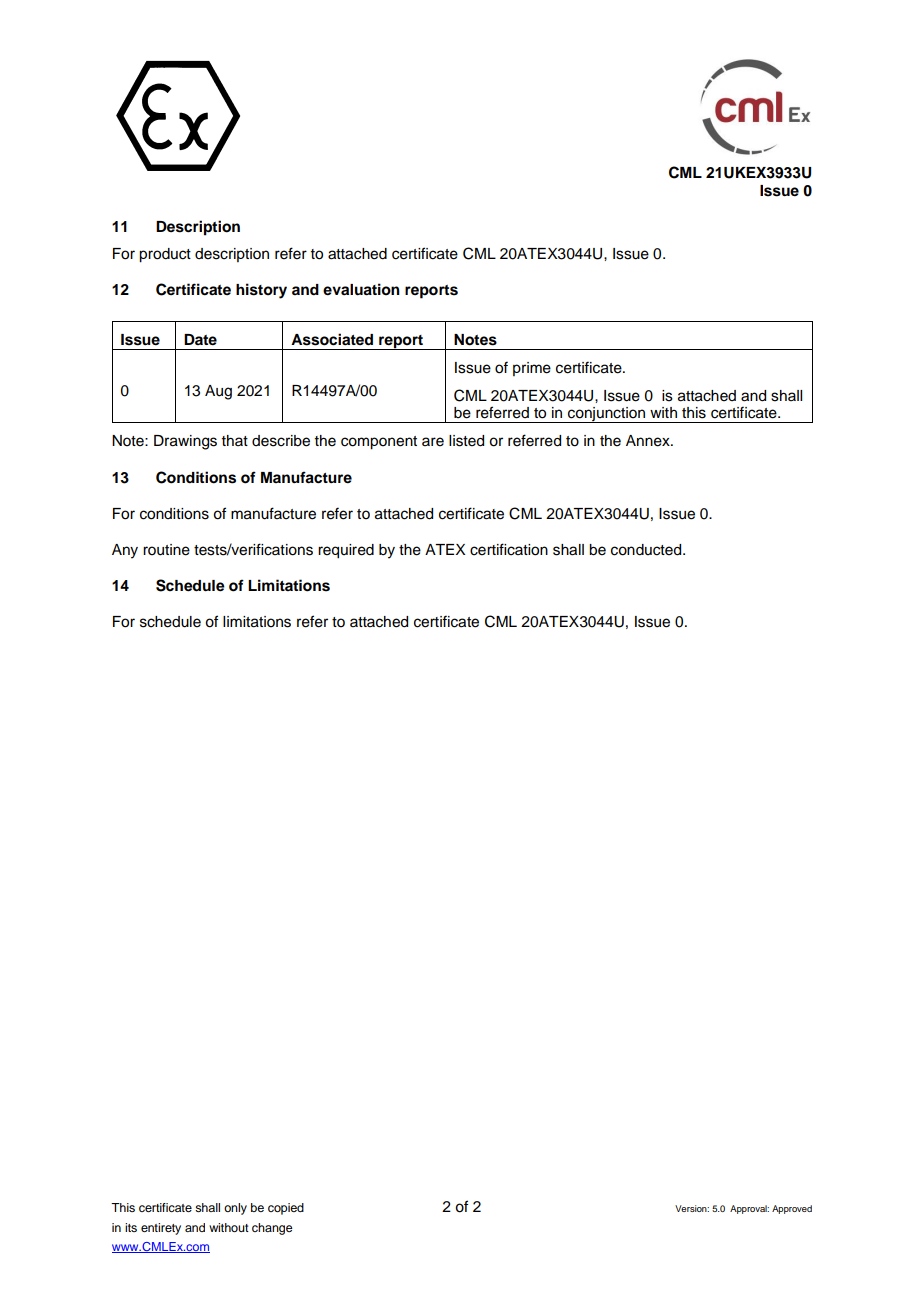 The height and width of the screenshot is (1308, 924). Describe the element at coordinates (509, 549) in the screenshot. I see `certification` at that location.
